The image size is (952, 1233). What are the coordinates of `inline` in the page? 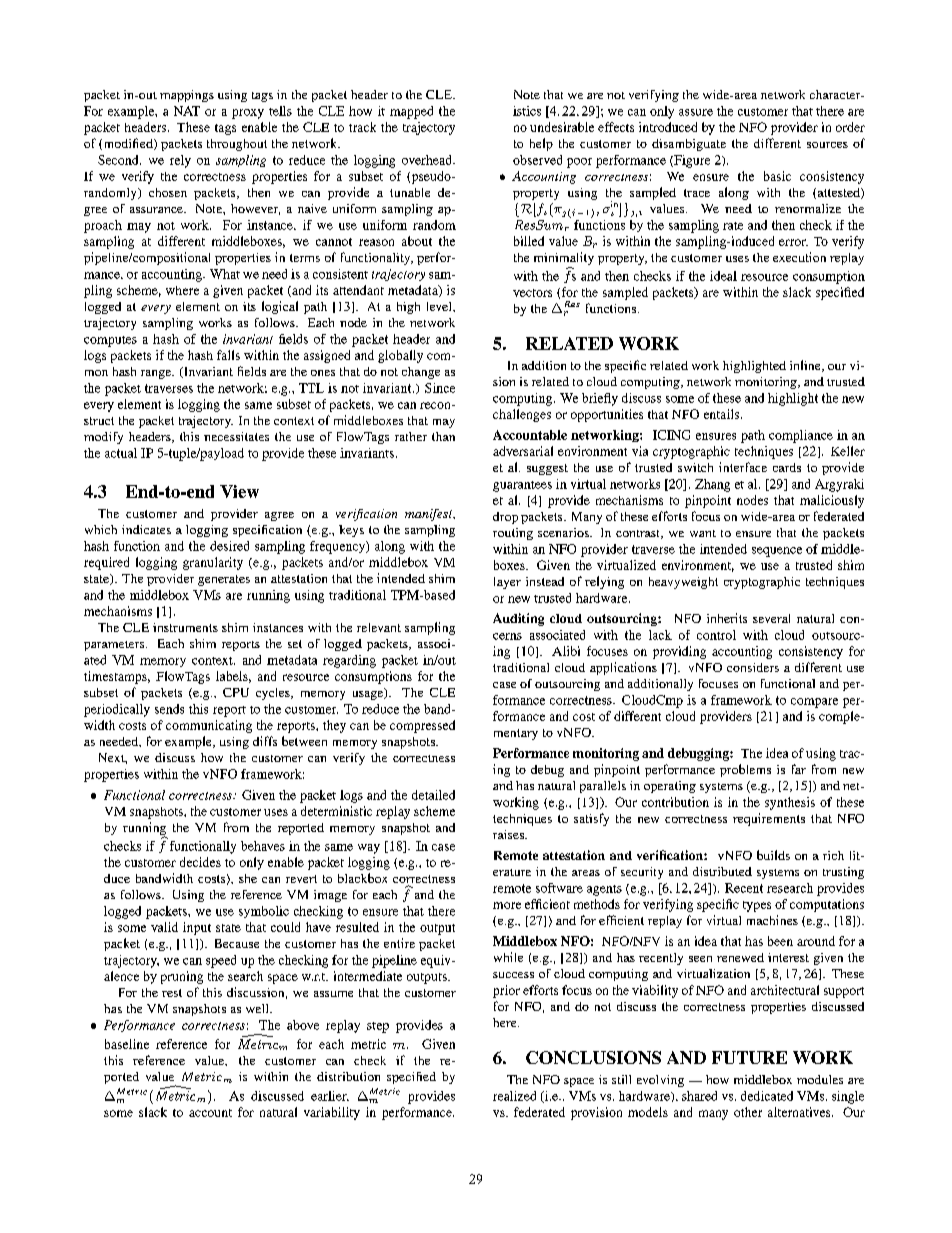 It's located at (806, 366).
